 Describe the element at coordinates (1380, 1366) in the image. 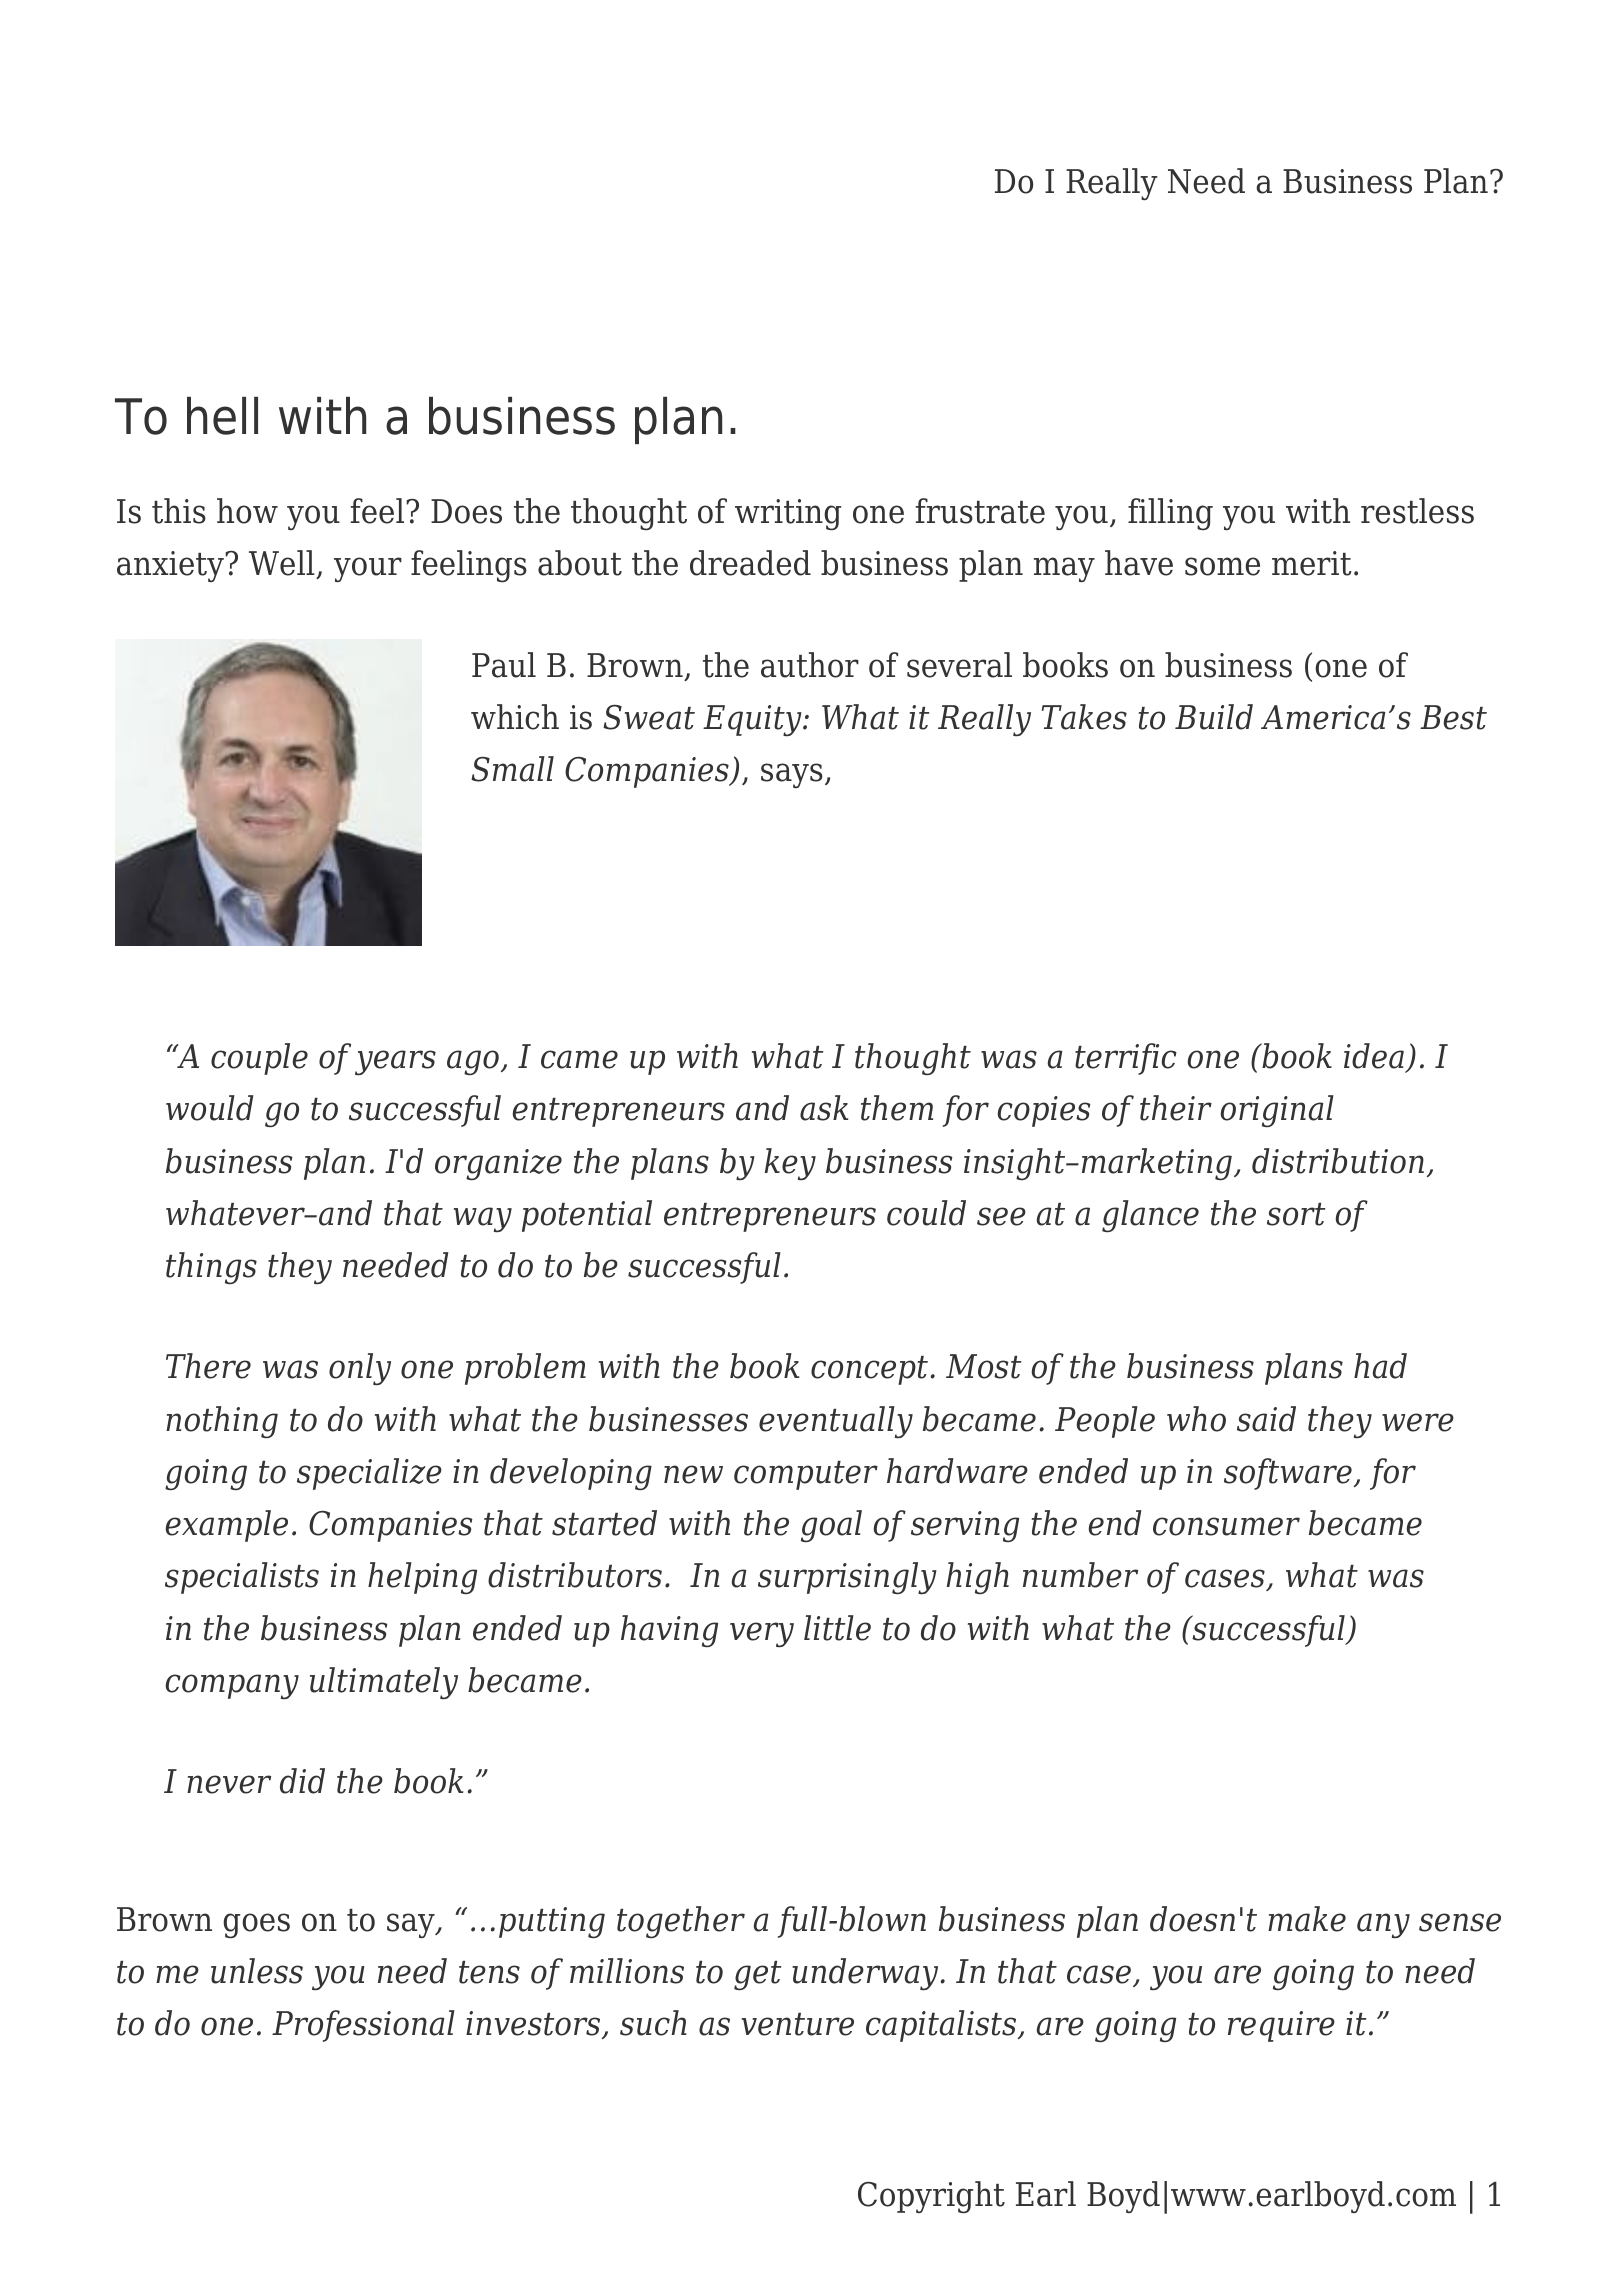

I see `had` at that location.
